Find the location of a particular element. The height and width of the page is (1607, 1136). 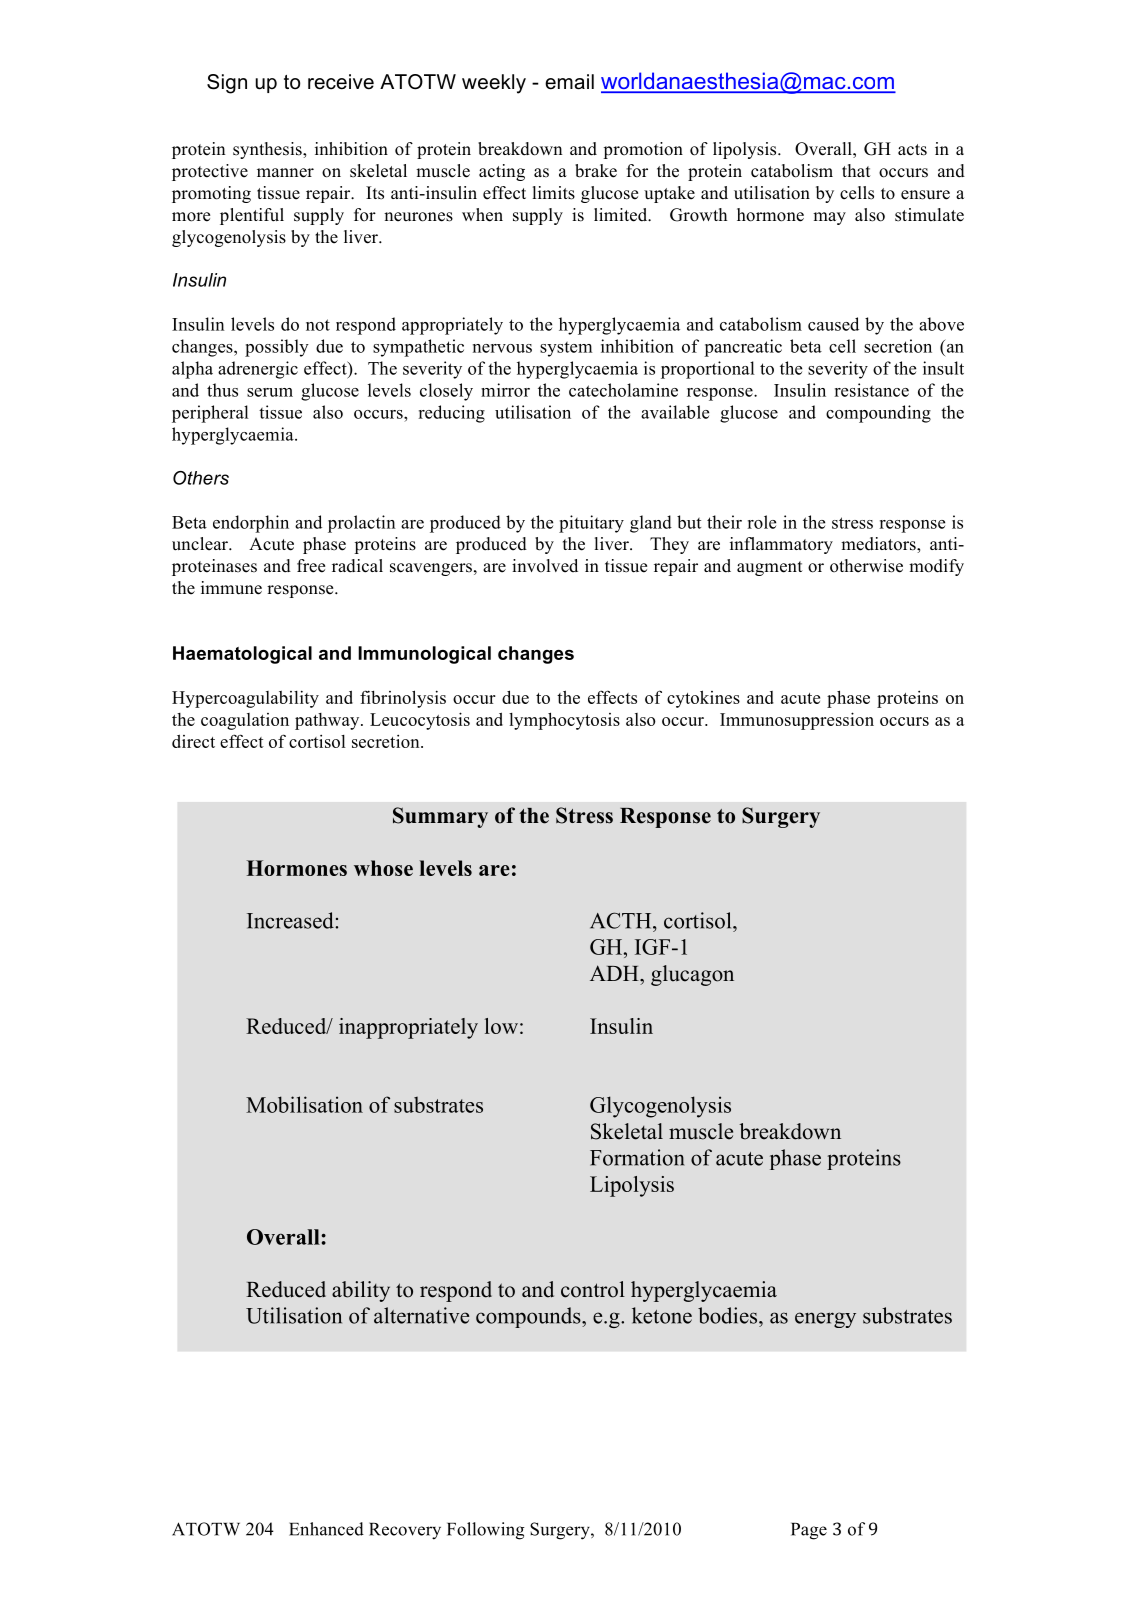

Mobilisation is located at coordinates (304, 1104).
